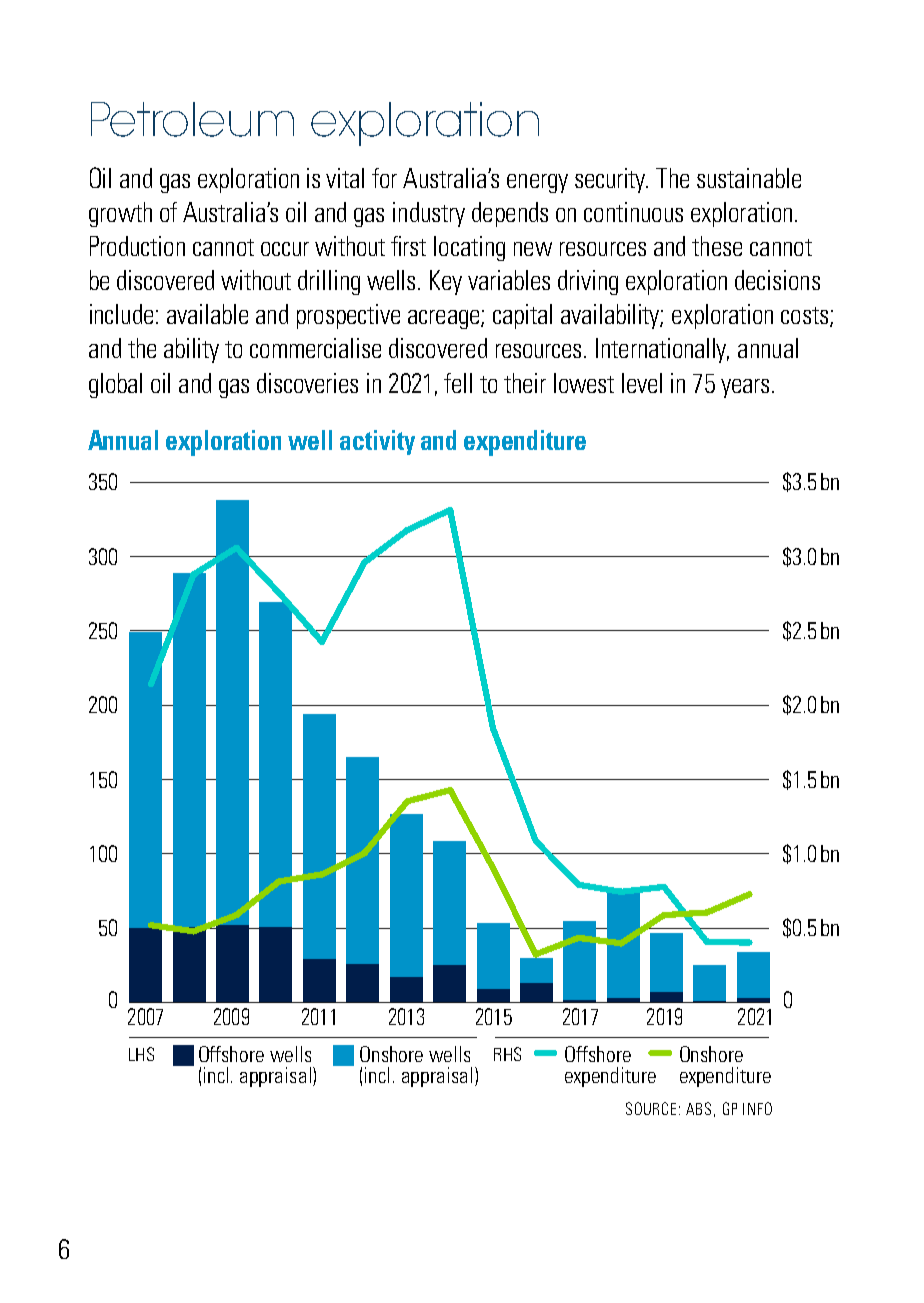  Describe the element at coordinates (141, 1054) in the image. I see `LHS` at that location.
